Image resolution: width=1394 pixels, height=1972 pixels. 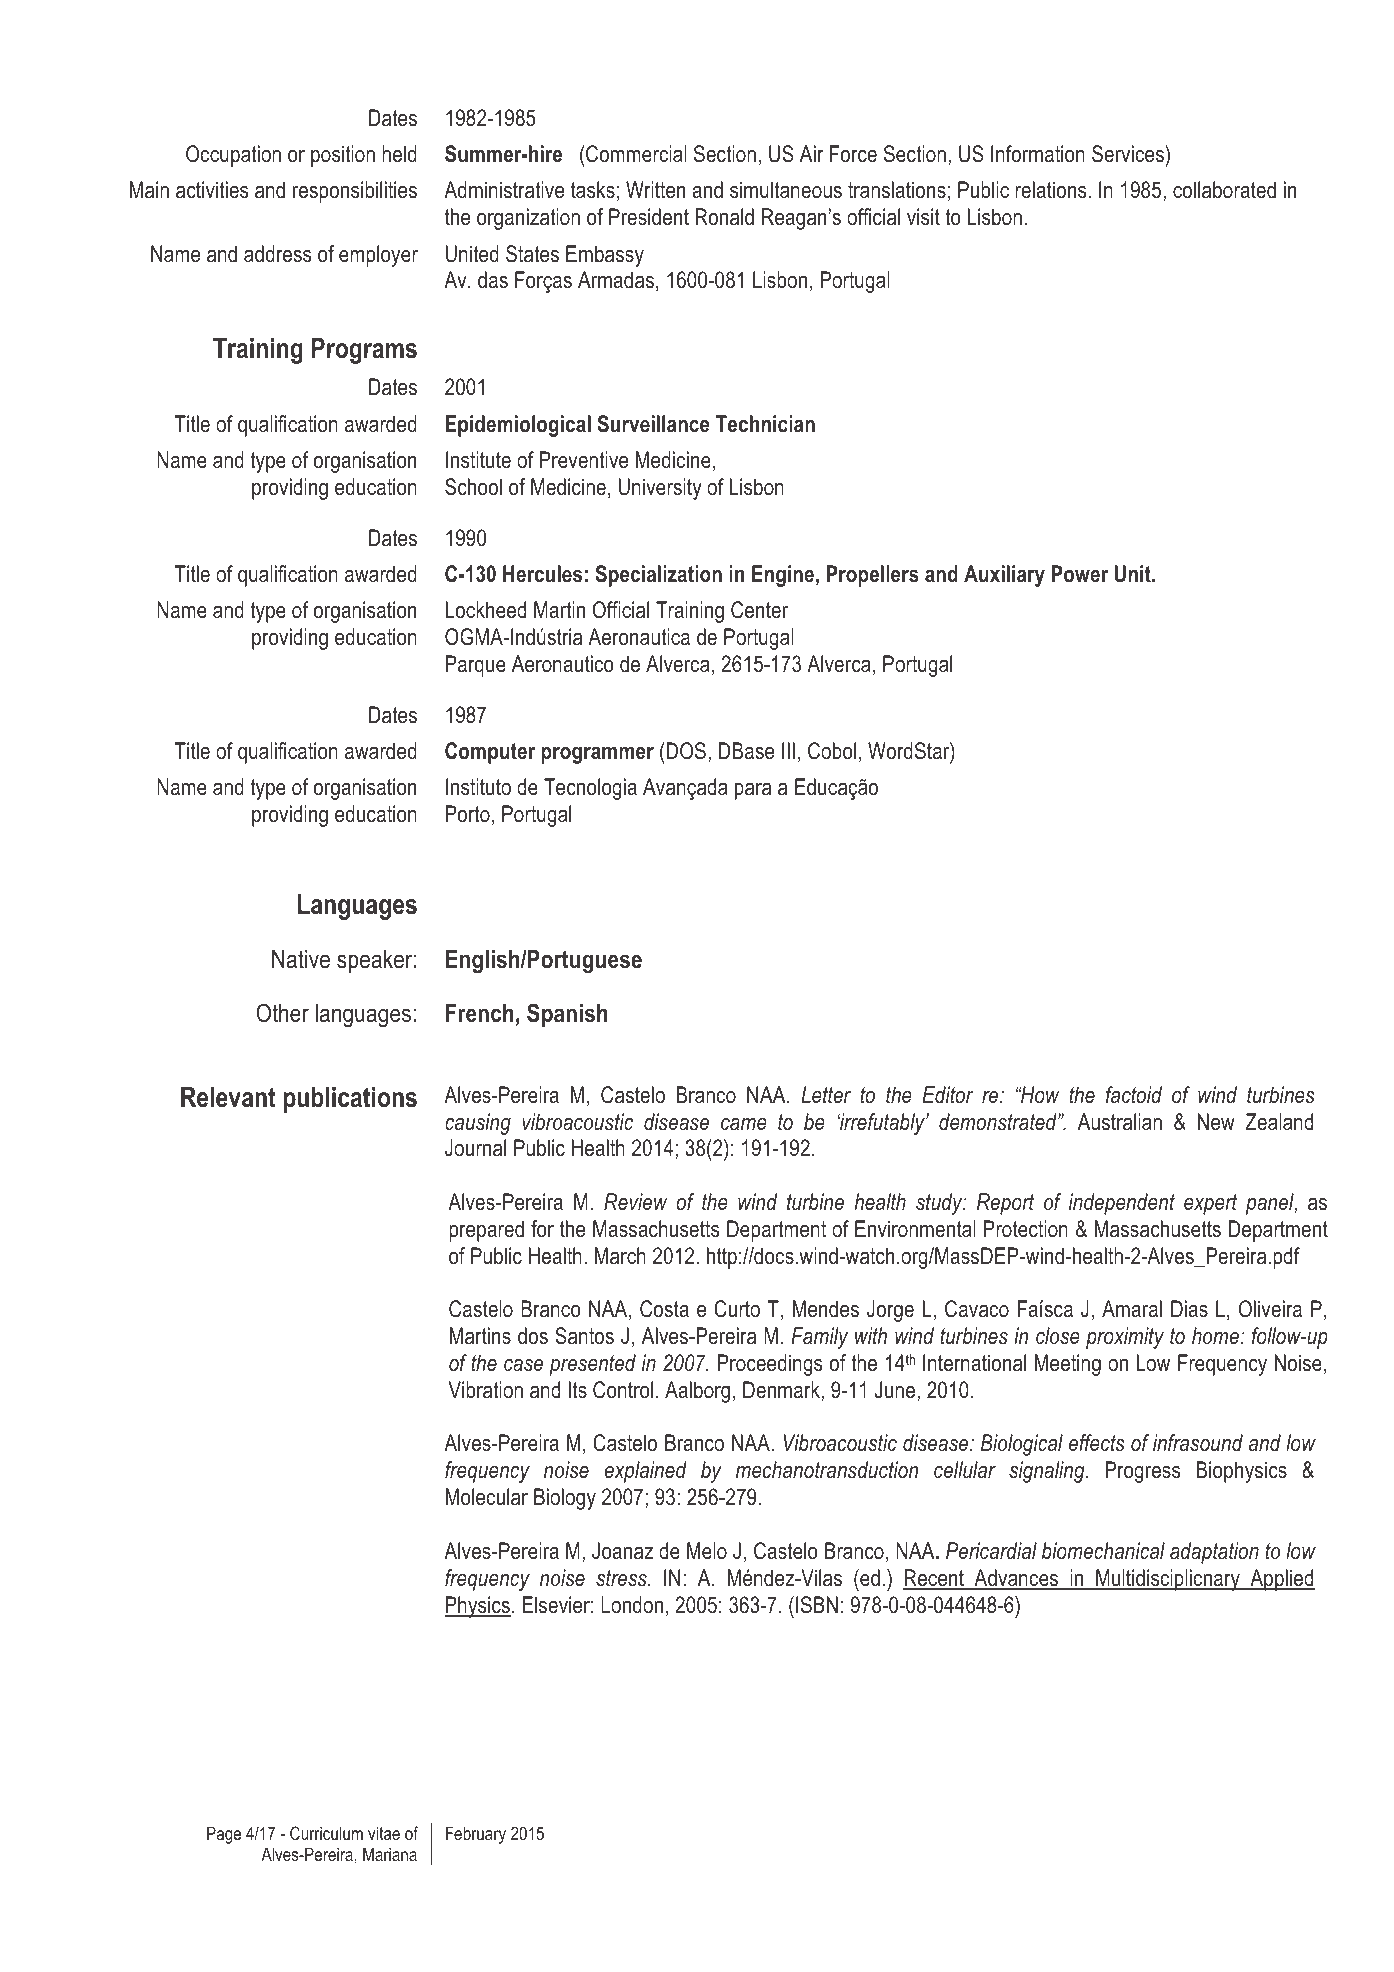 What do you see at coordinates (1129, 154) in the image?
I see `Services` at bounding box center [1129, 154].
